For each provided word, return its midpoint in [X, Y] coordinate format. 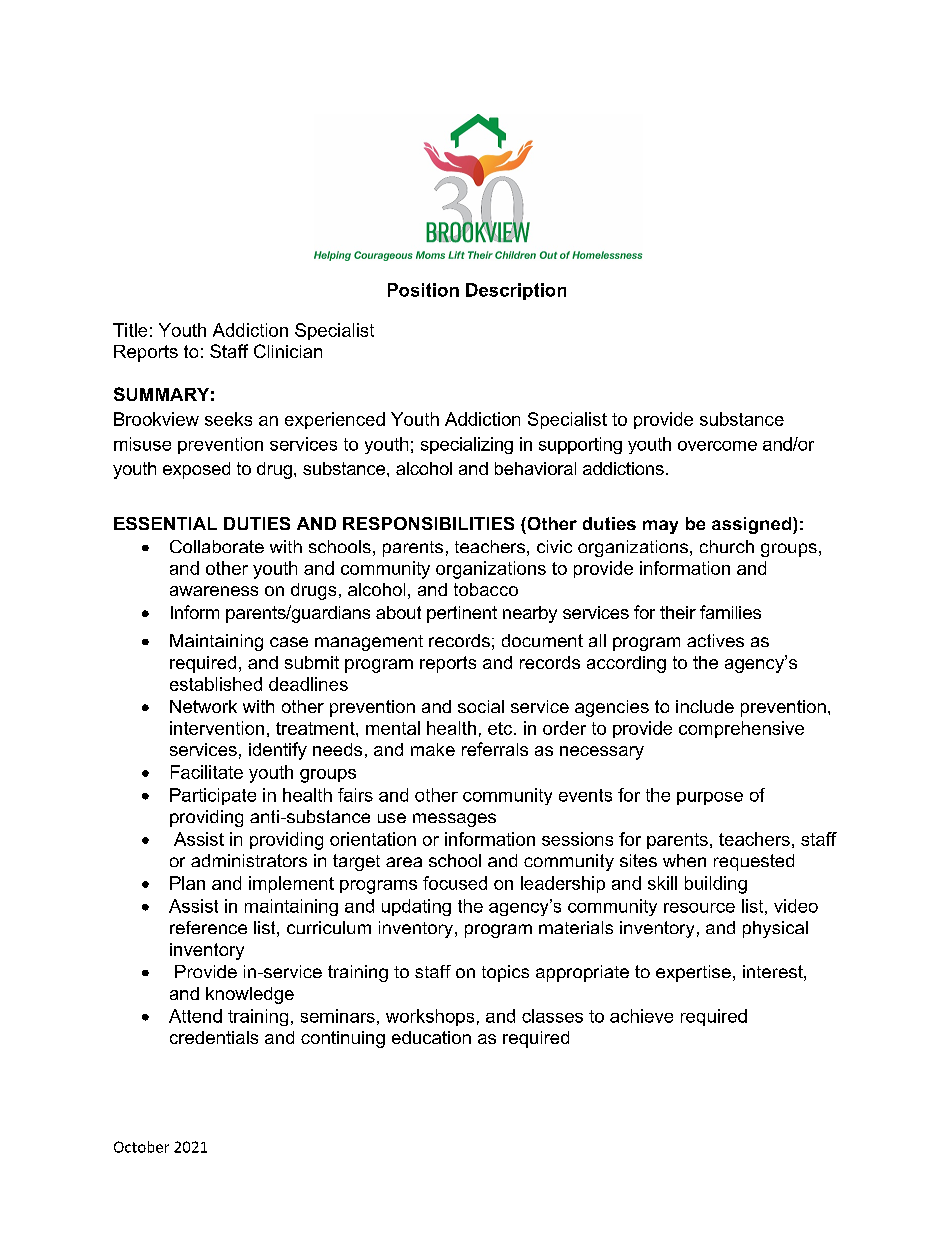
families [730, 612]
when [684, 860]
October [141, 1147]
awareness [214, 591]
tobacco [486, 589]
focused [455, 883]
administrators [249, 860]
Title [130, 330]
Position [423, 290]
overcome [717, 446]
